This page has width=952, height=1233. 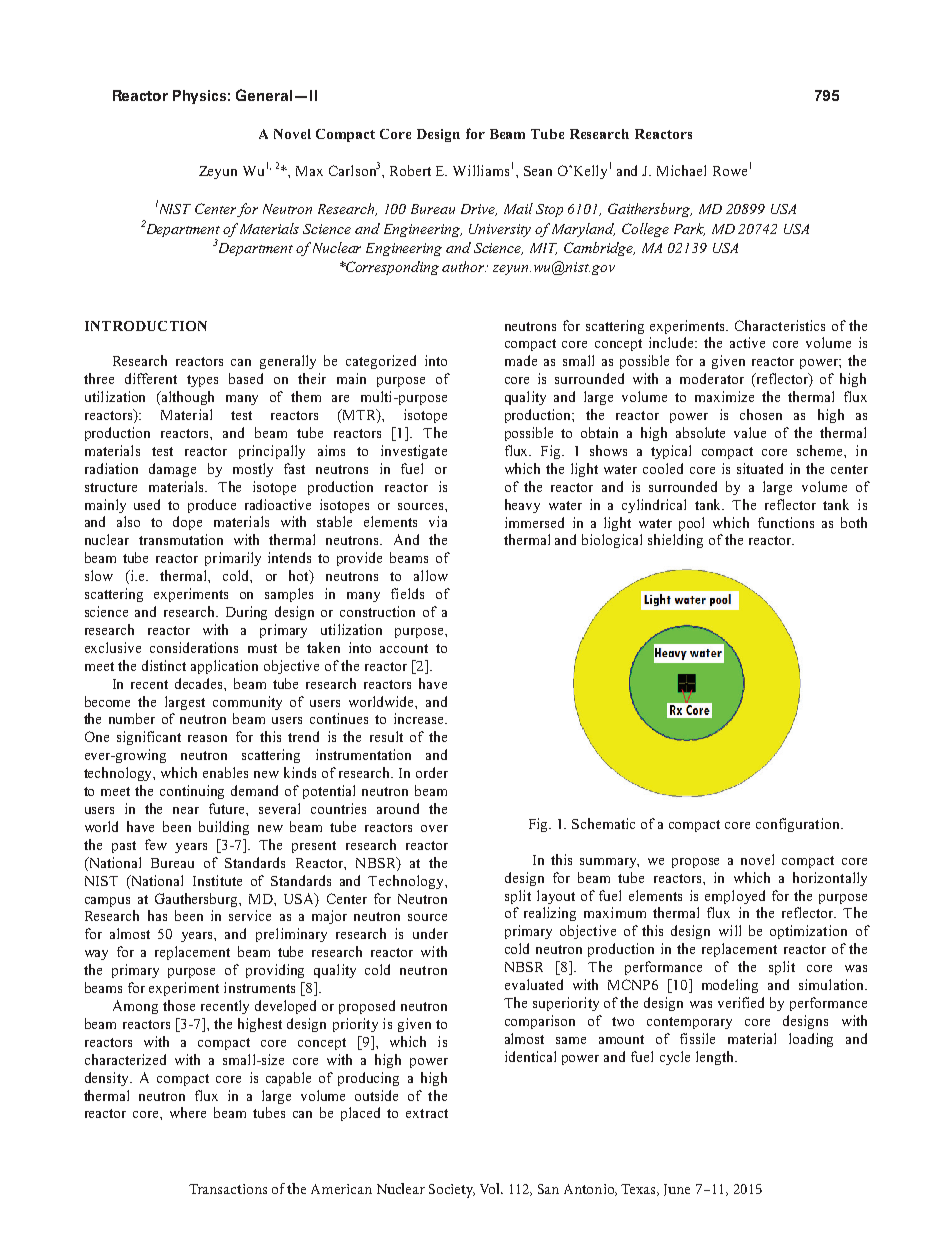 What do you see at coordinates (427, 1113) in the page?
I see `extract` at bounding box center [427, 1113].
